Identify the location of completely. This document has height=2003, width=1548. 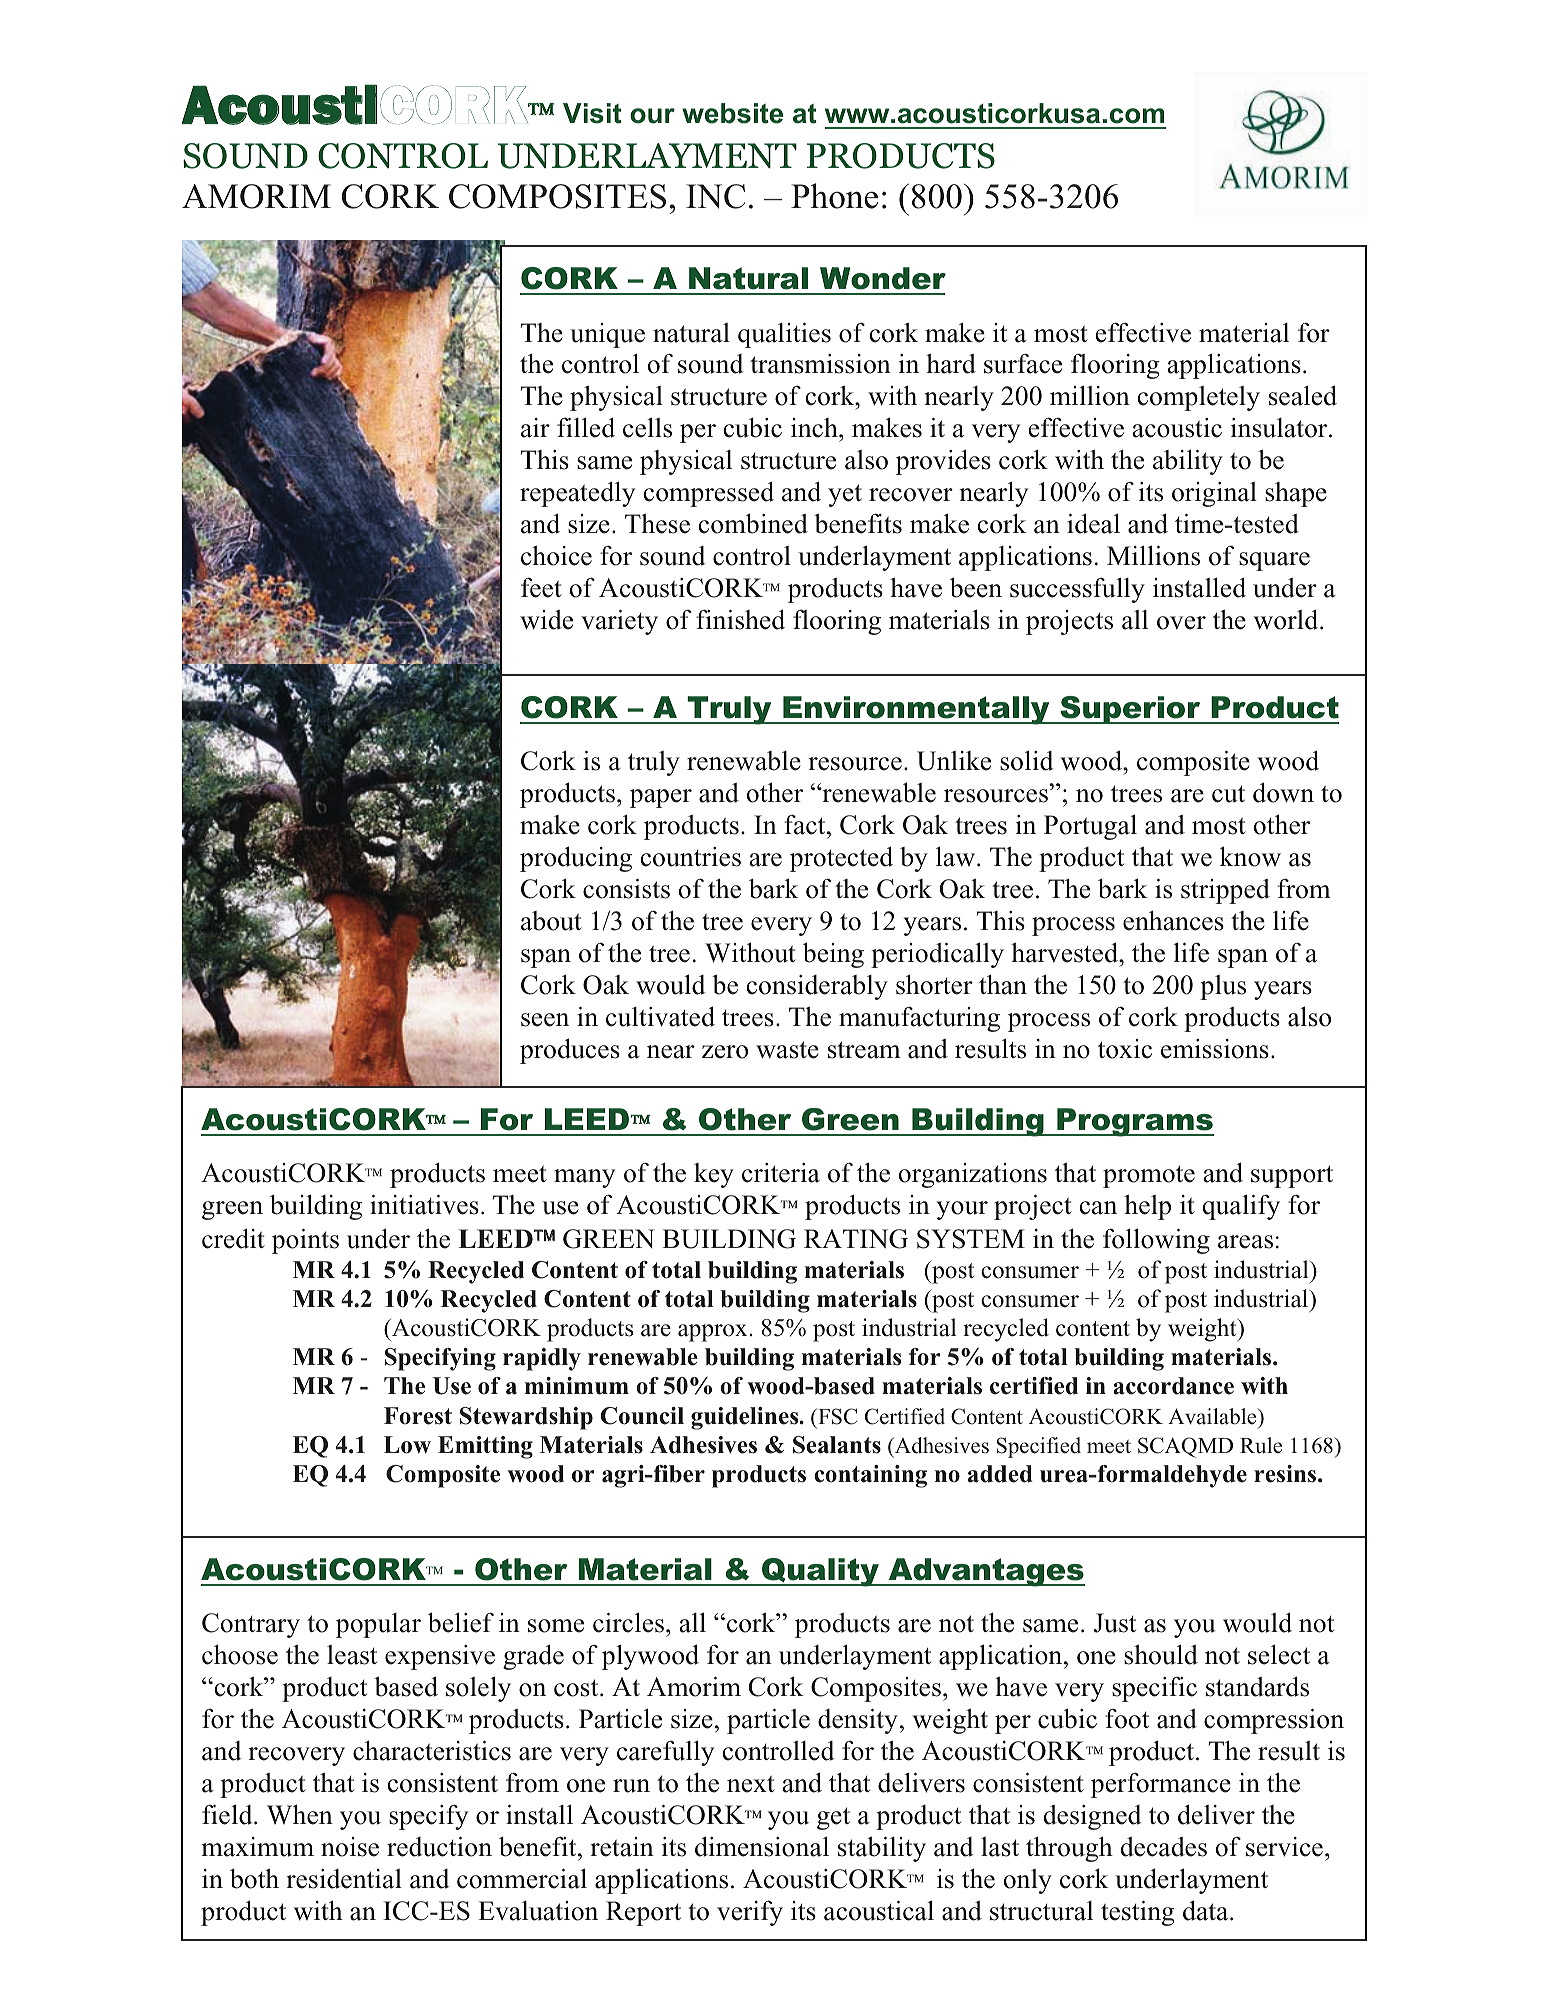
(1198, 398).
